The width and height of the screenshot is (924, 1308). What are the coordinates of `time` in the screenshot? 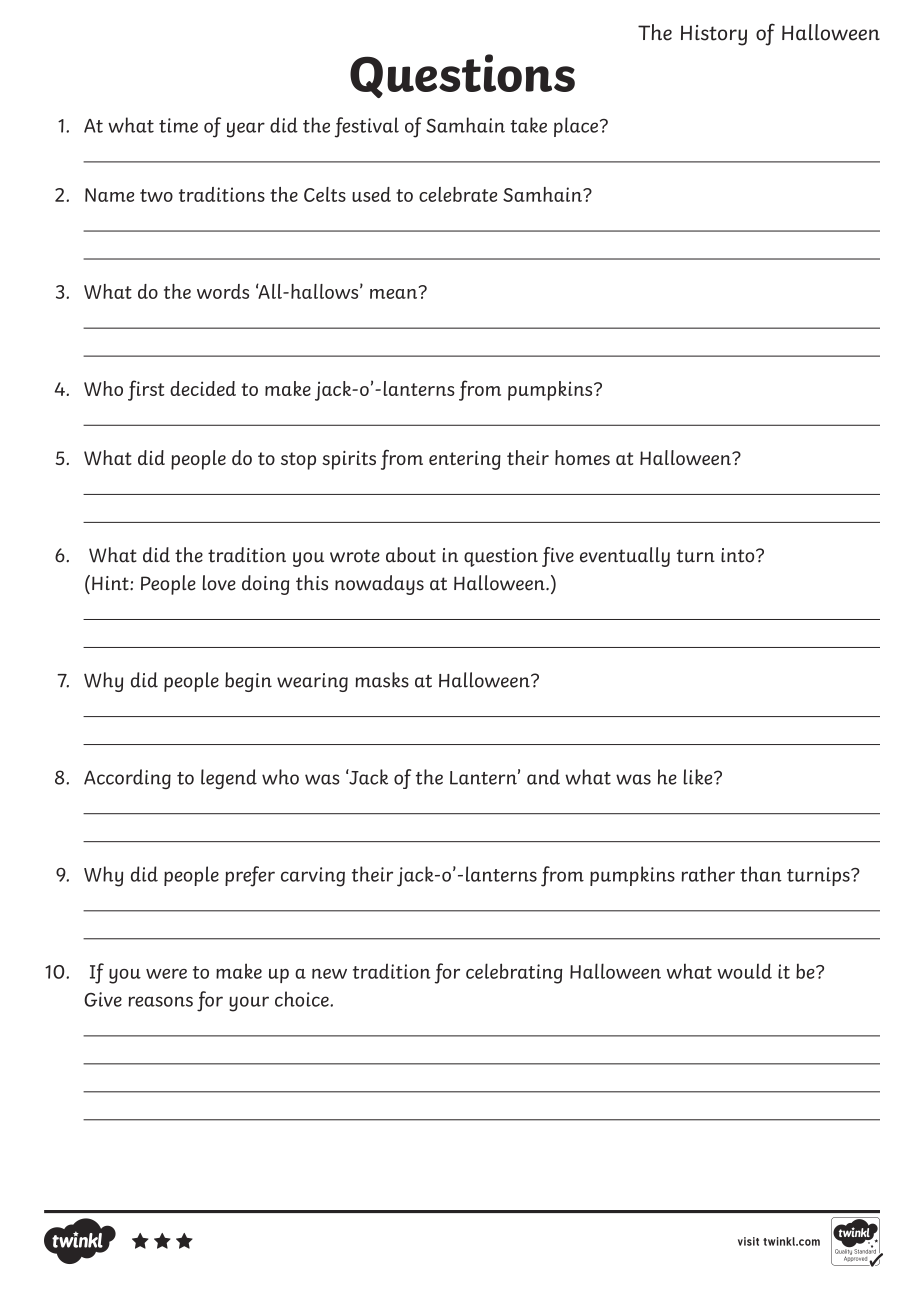 It's located at (178, 125).
